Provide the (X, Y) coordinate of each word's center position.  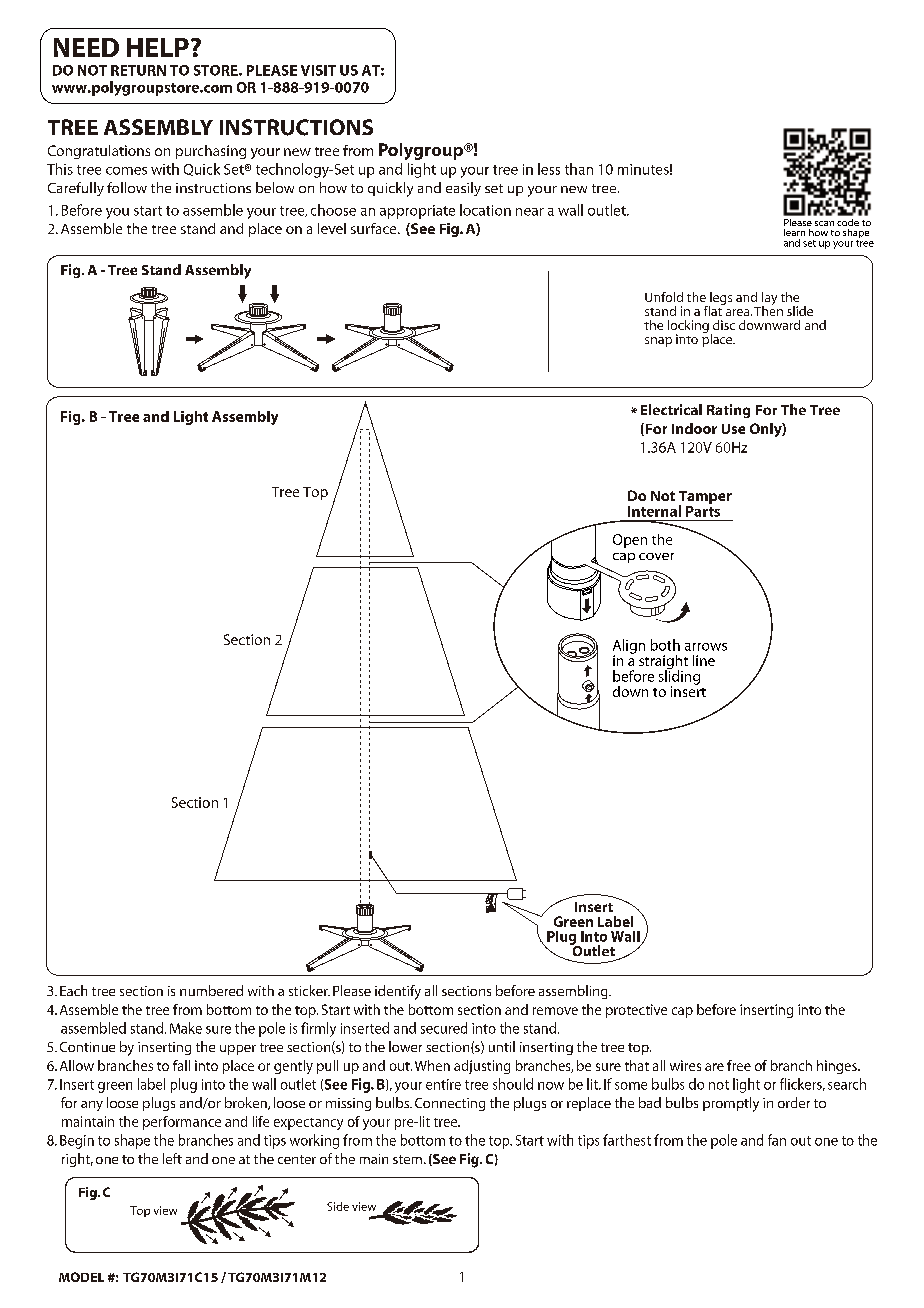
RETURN (138, 70)
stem (407, 1159)
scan (824, 223)
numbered (211, 990)
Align (629, 647)
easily (463, 189)
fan (777, 1140)
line (704, 660)
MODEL (81, 1277)
